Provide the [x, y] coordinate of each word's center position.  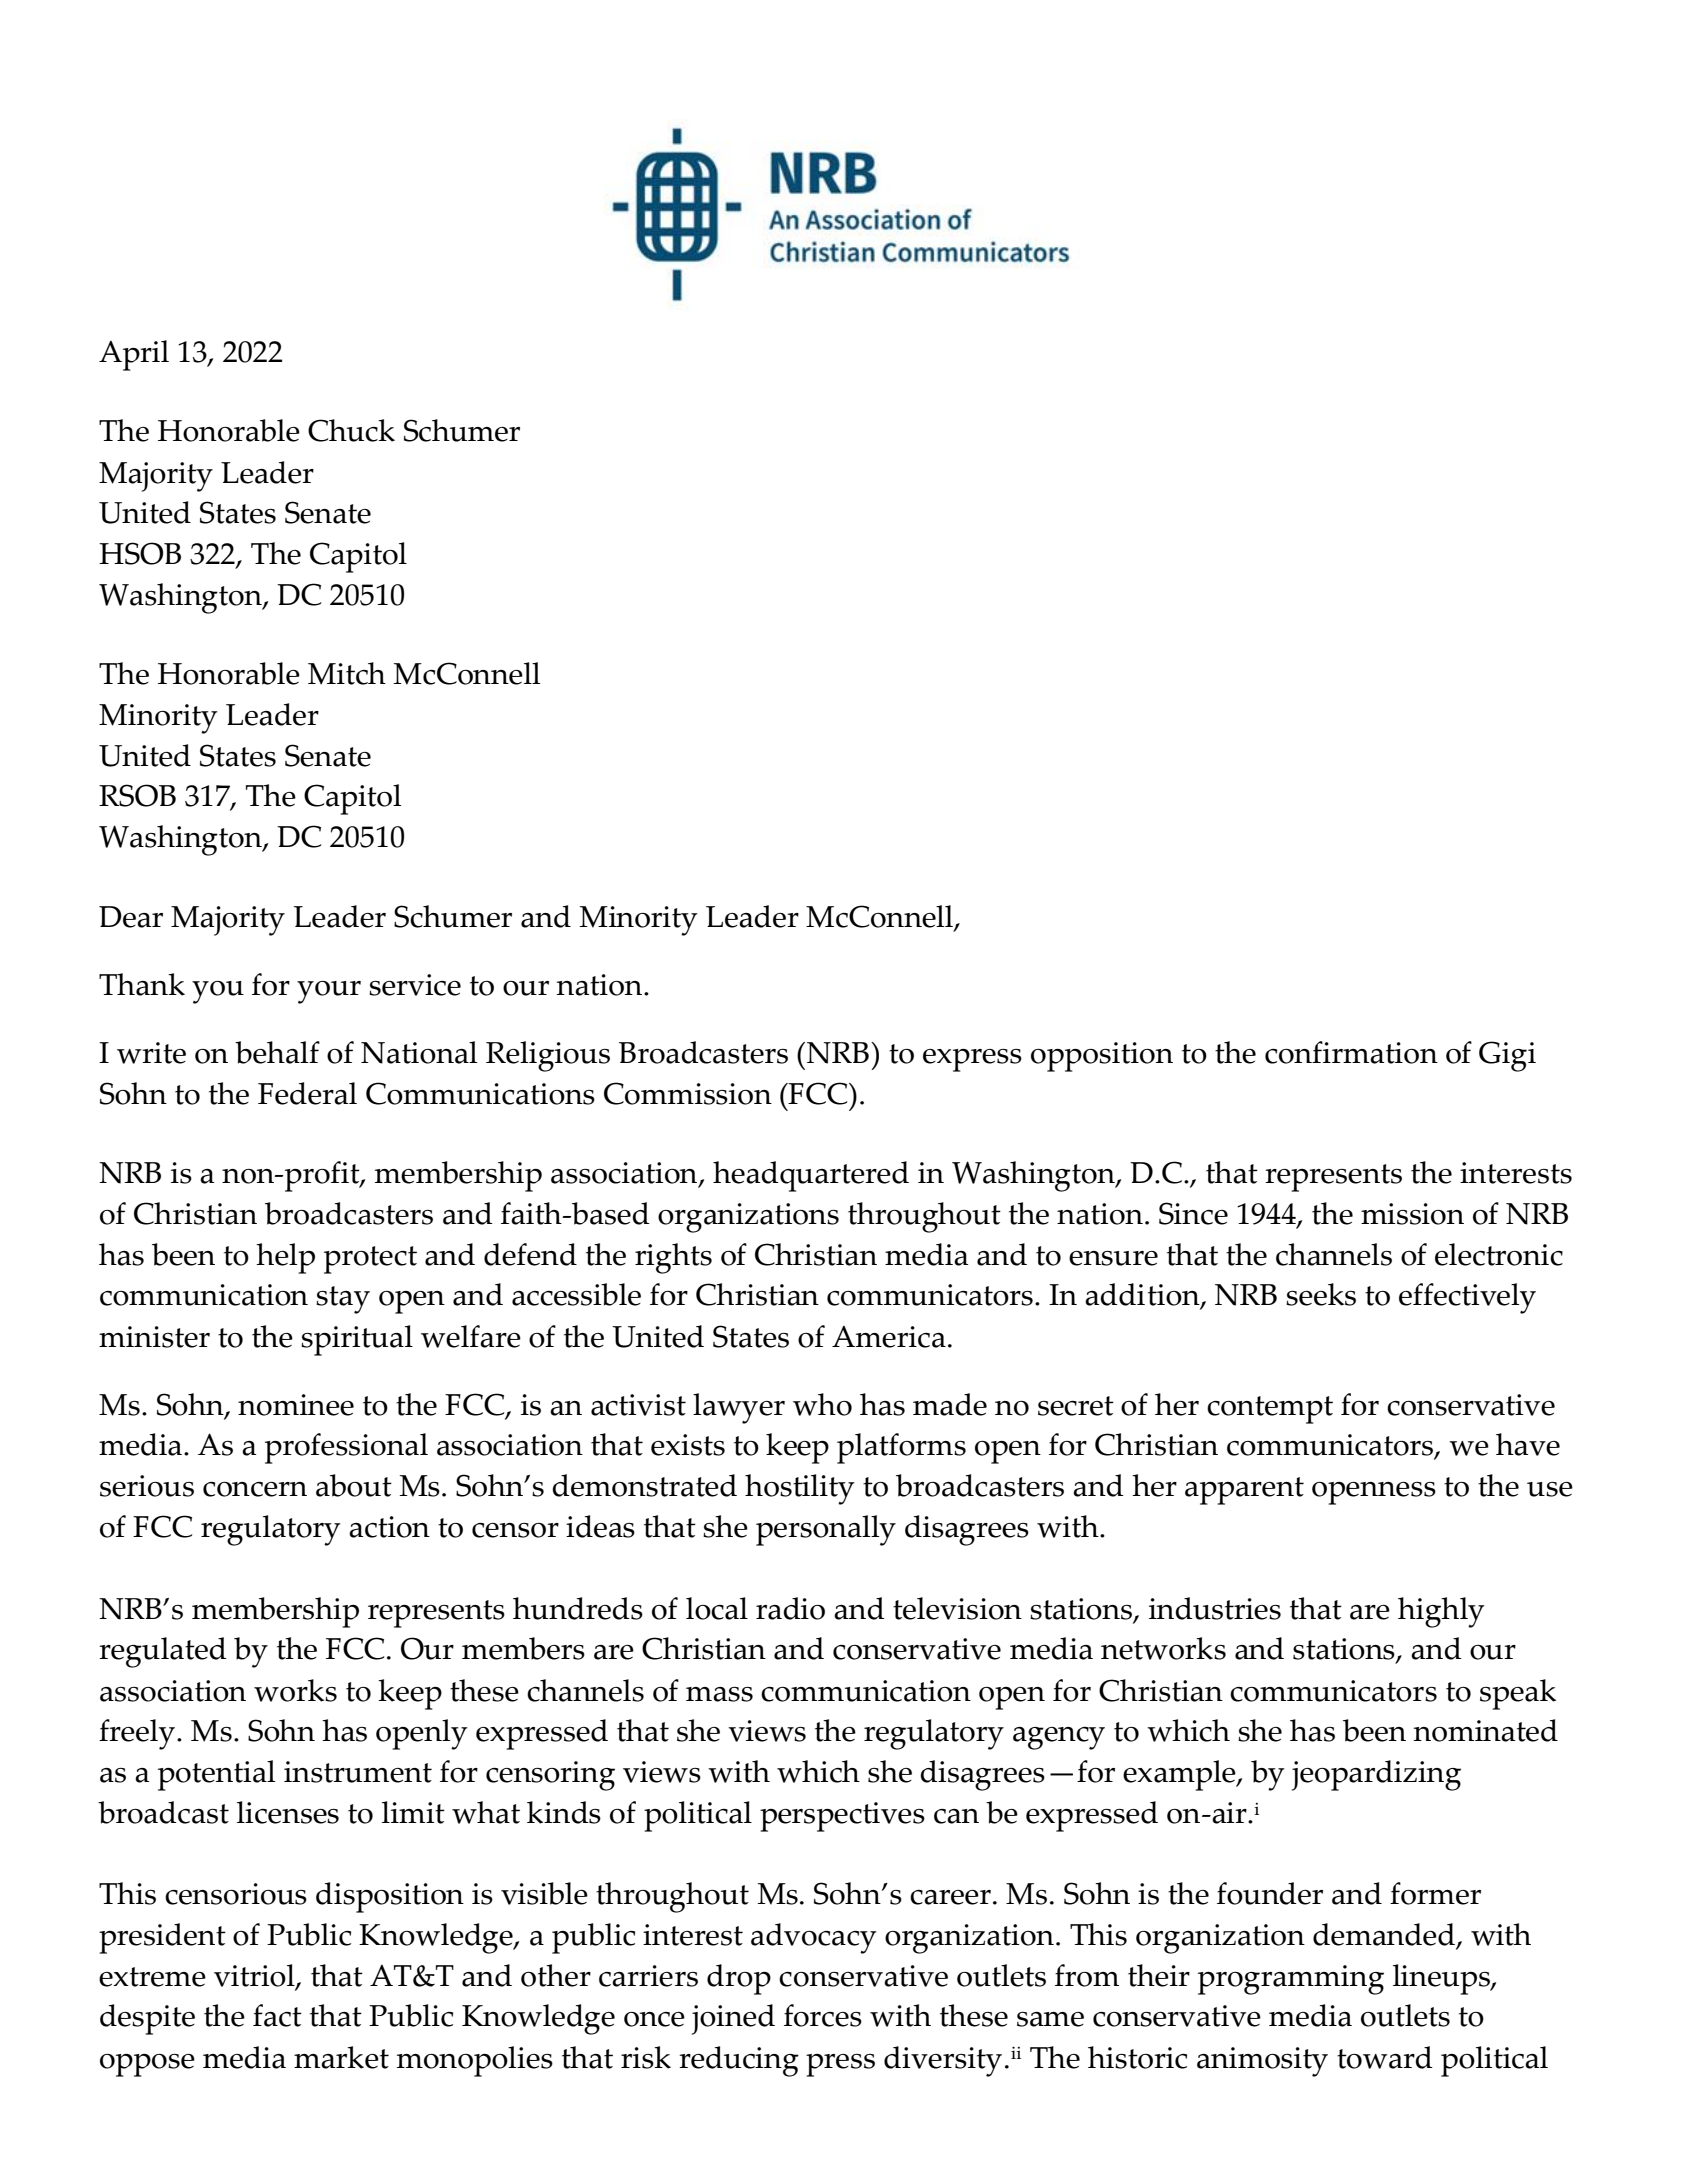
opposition [1102, 1057]
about [354, 1485]
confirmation [1351, 1052]
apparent [1244, 1491]
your [329, 992]
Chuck [351, 430]
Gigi [1507, 1056]
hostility [800, 1489]
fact [277, 2015]
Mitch [347, 673]
